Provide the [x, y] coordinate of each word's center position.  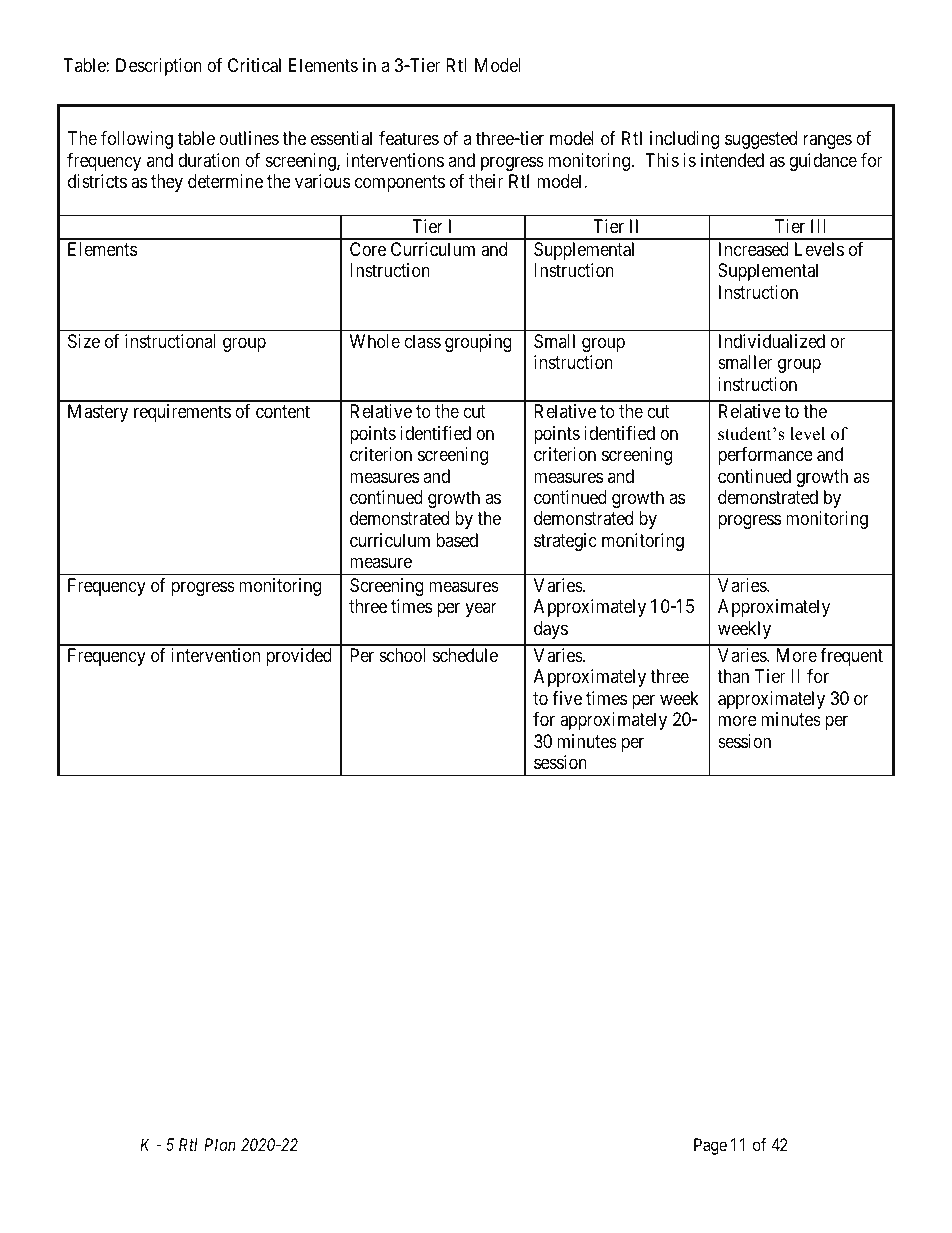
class [422, 341]
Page [710, 1146]
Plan [220, 1144]
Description [159, 67]
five [567, 698]
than [733, 676]
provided [299, 657]
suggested [761, 140]
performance [765, 456]
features [409, 138]
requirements [182, 413]
